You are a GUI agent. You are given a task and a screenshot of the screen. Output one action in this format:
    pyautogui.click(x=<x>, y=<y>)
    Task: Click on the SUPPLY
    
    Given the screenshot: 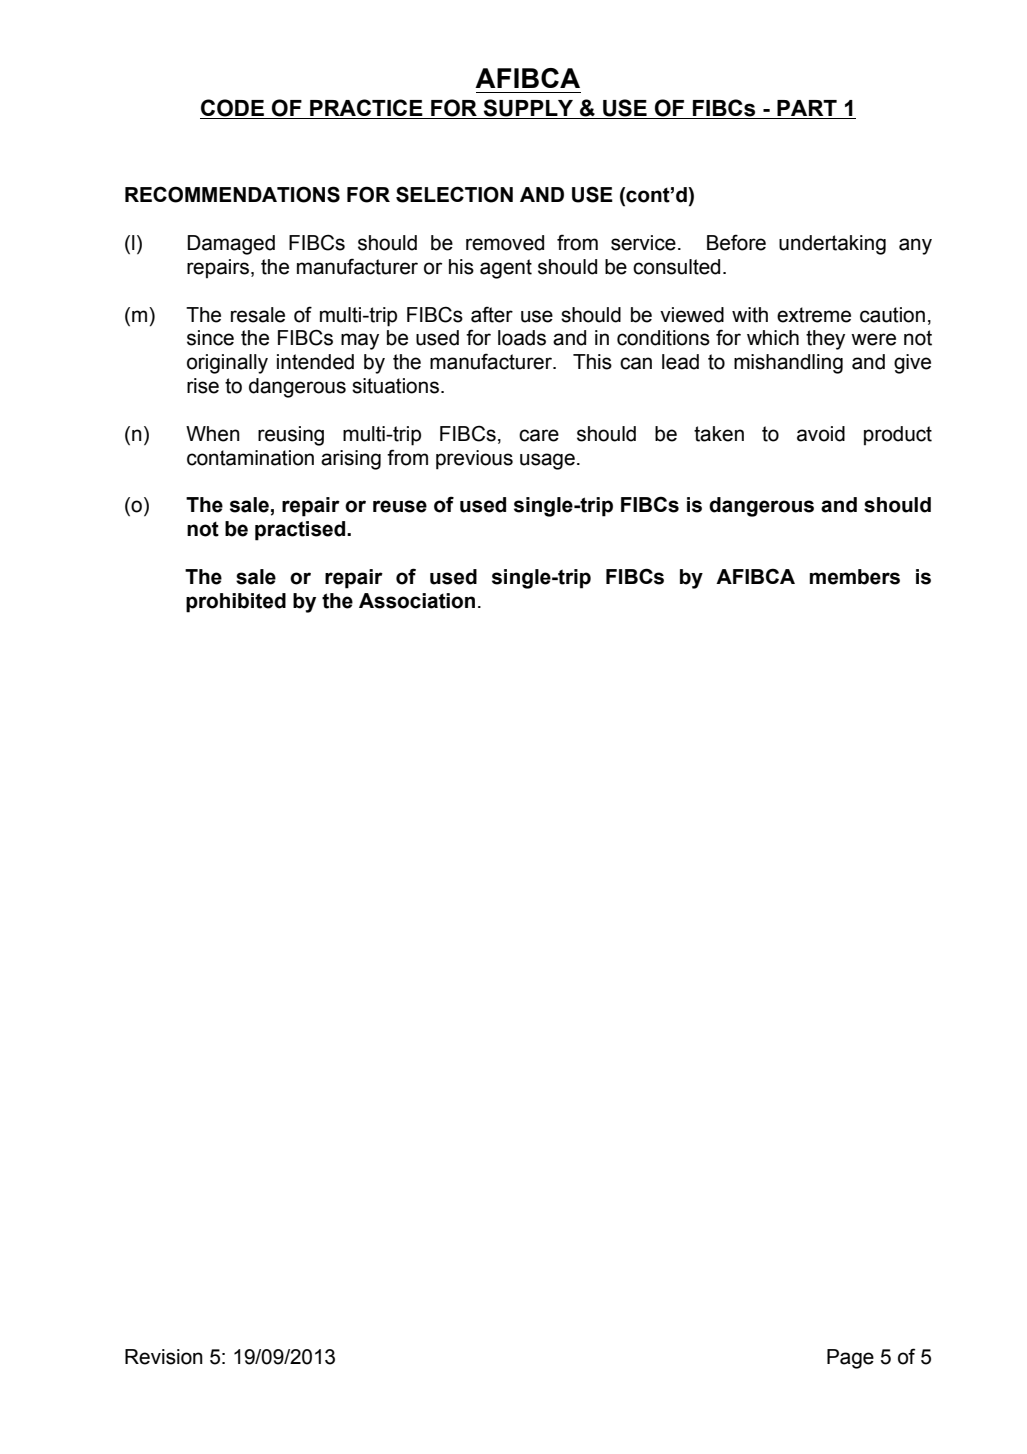 What is the action you would take?
    pyautogui.click(x=529, y=109)
